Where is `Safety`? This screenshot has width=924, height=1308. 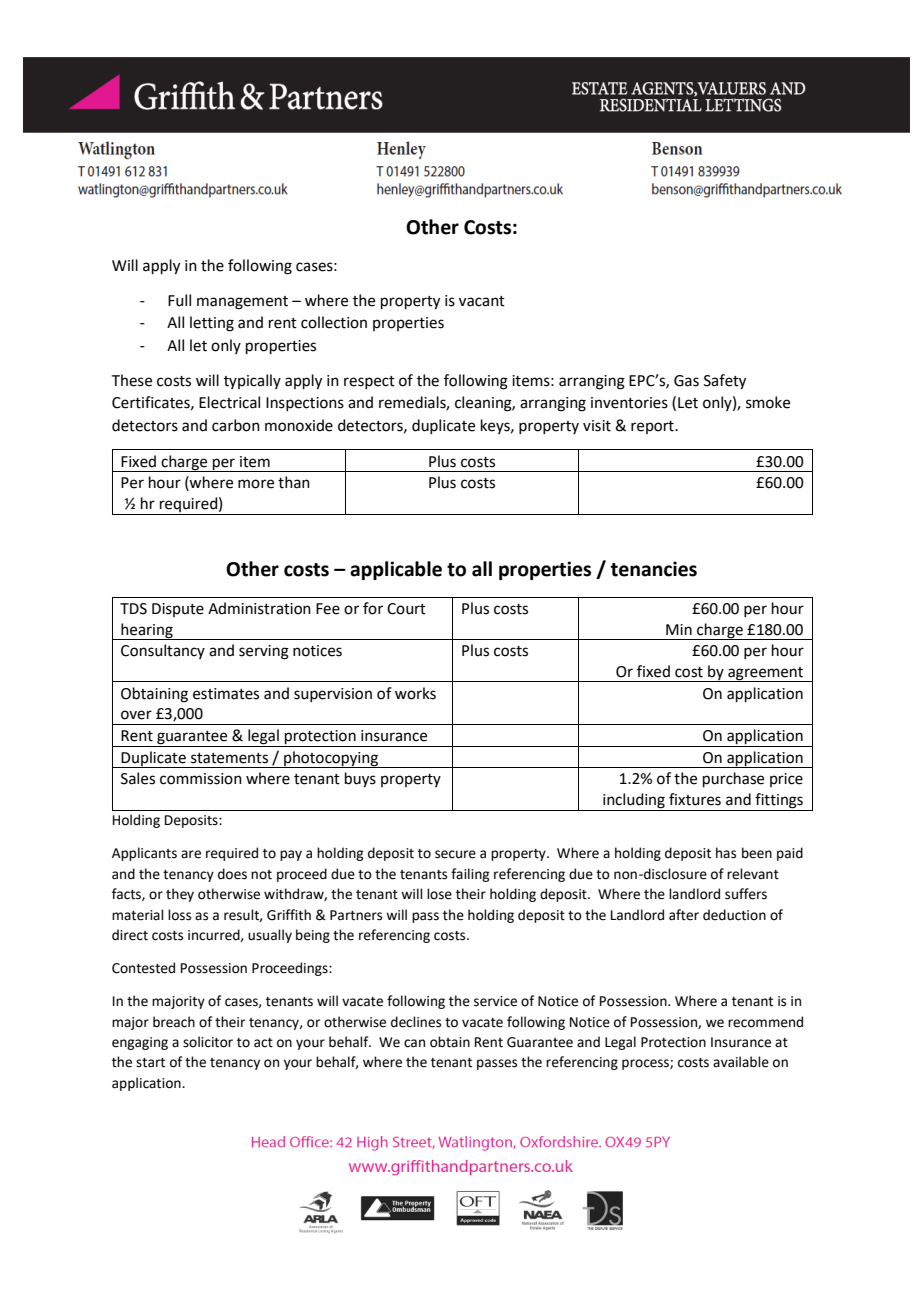
Safety is located at coordinates (725, 382).
